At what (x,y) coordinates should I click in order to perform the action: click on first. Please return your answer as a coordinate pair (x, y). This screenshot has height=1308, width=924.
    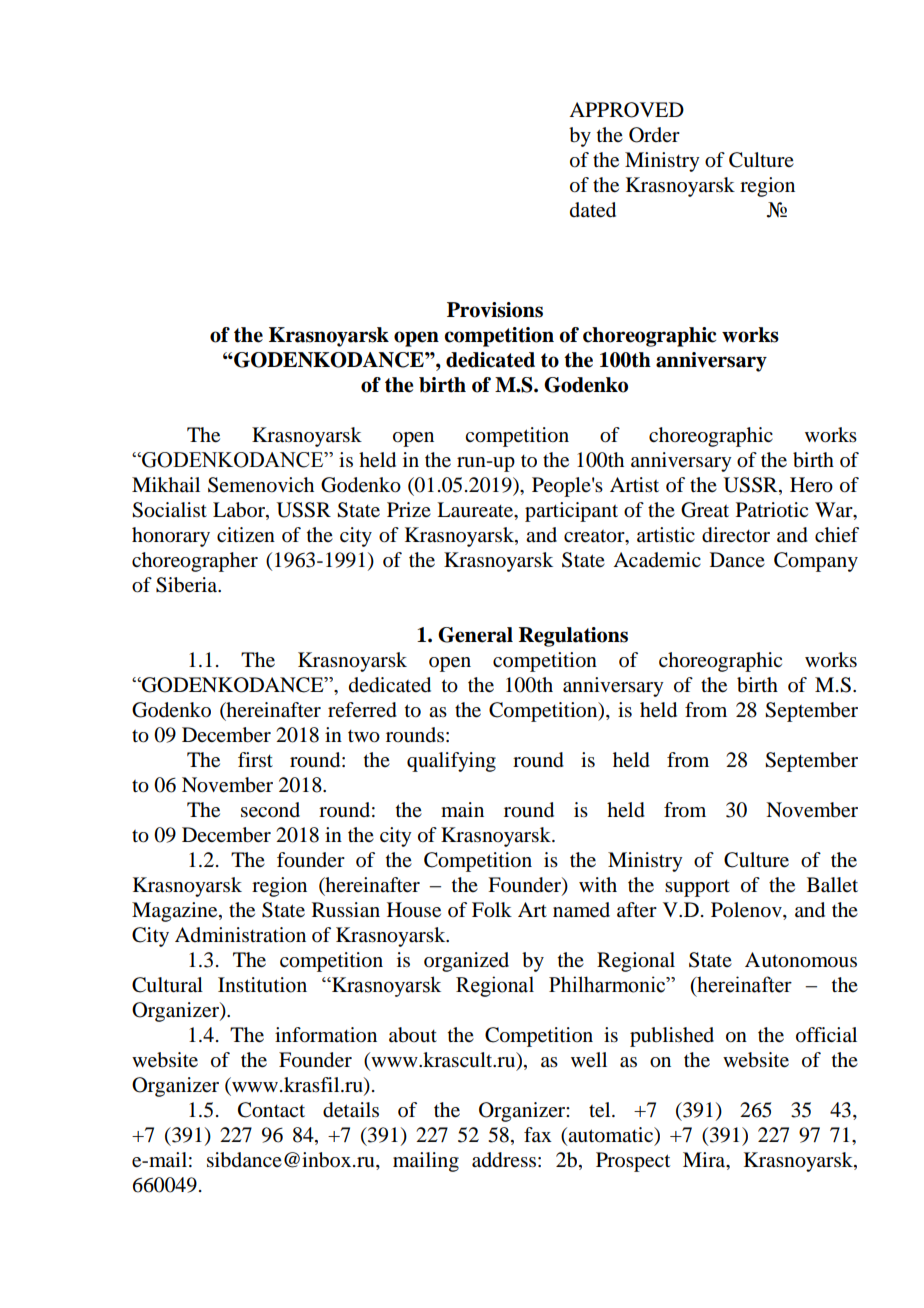
    Looking at the image, I should click on (255, 759).
